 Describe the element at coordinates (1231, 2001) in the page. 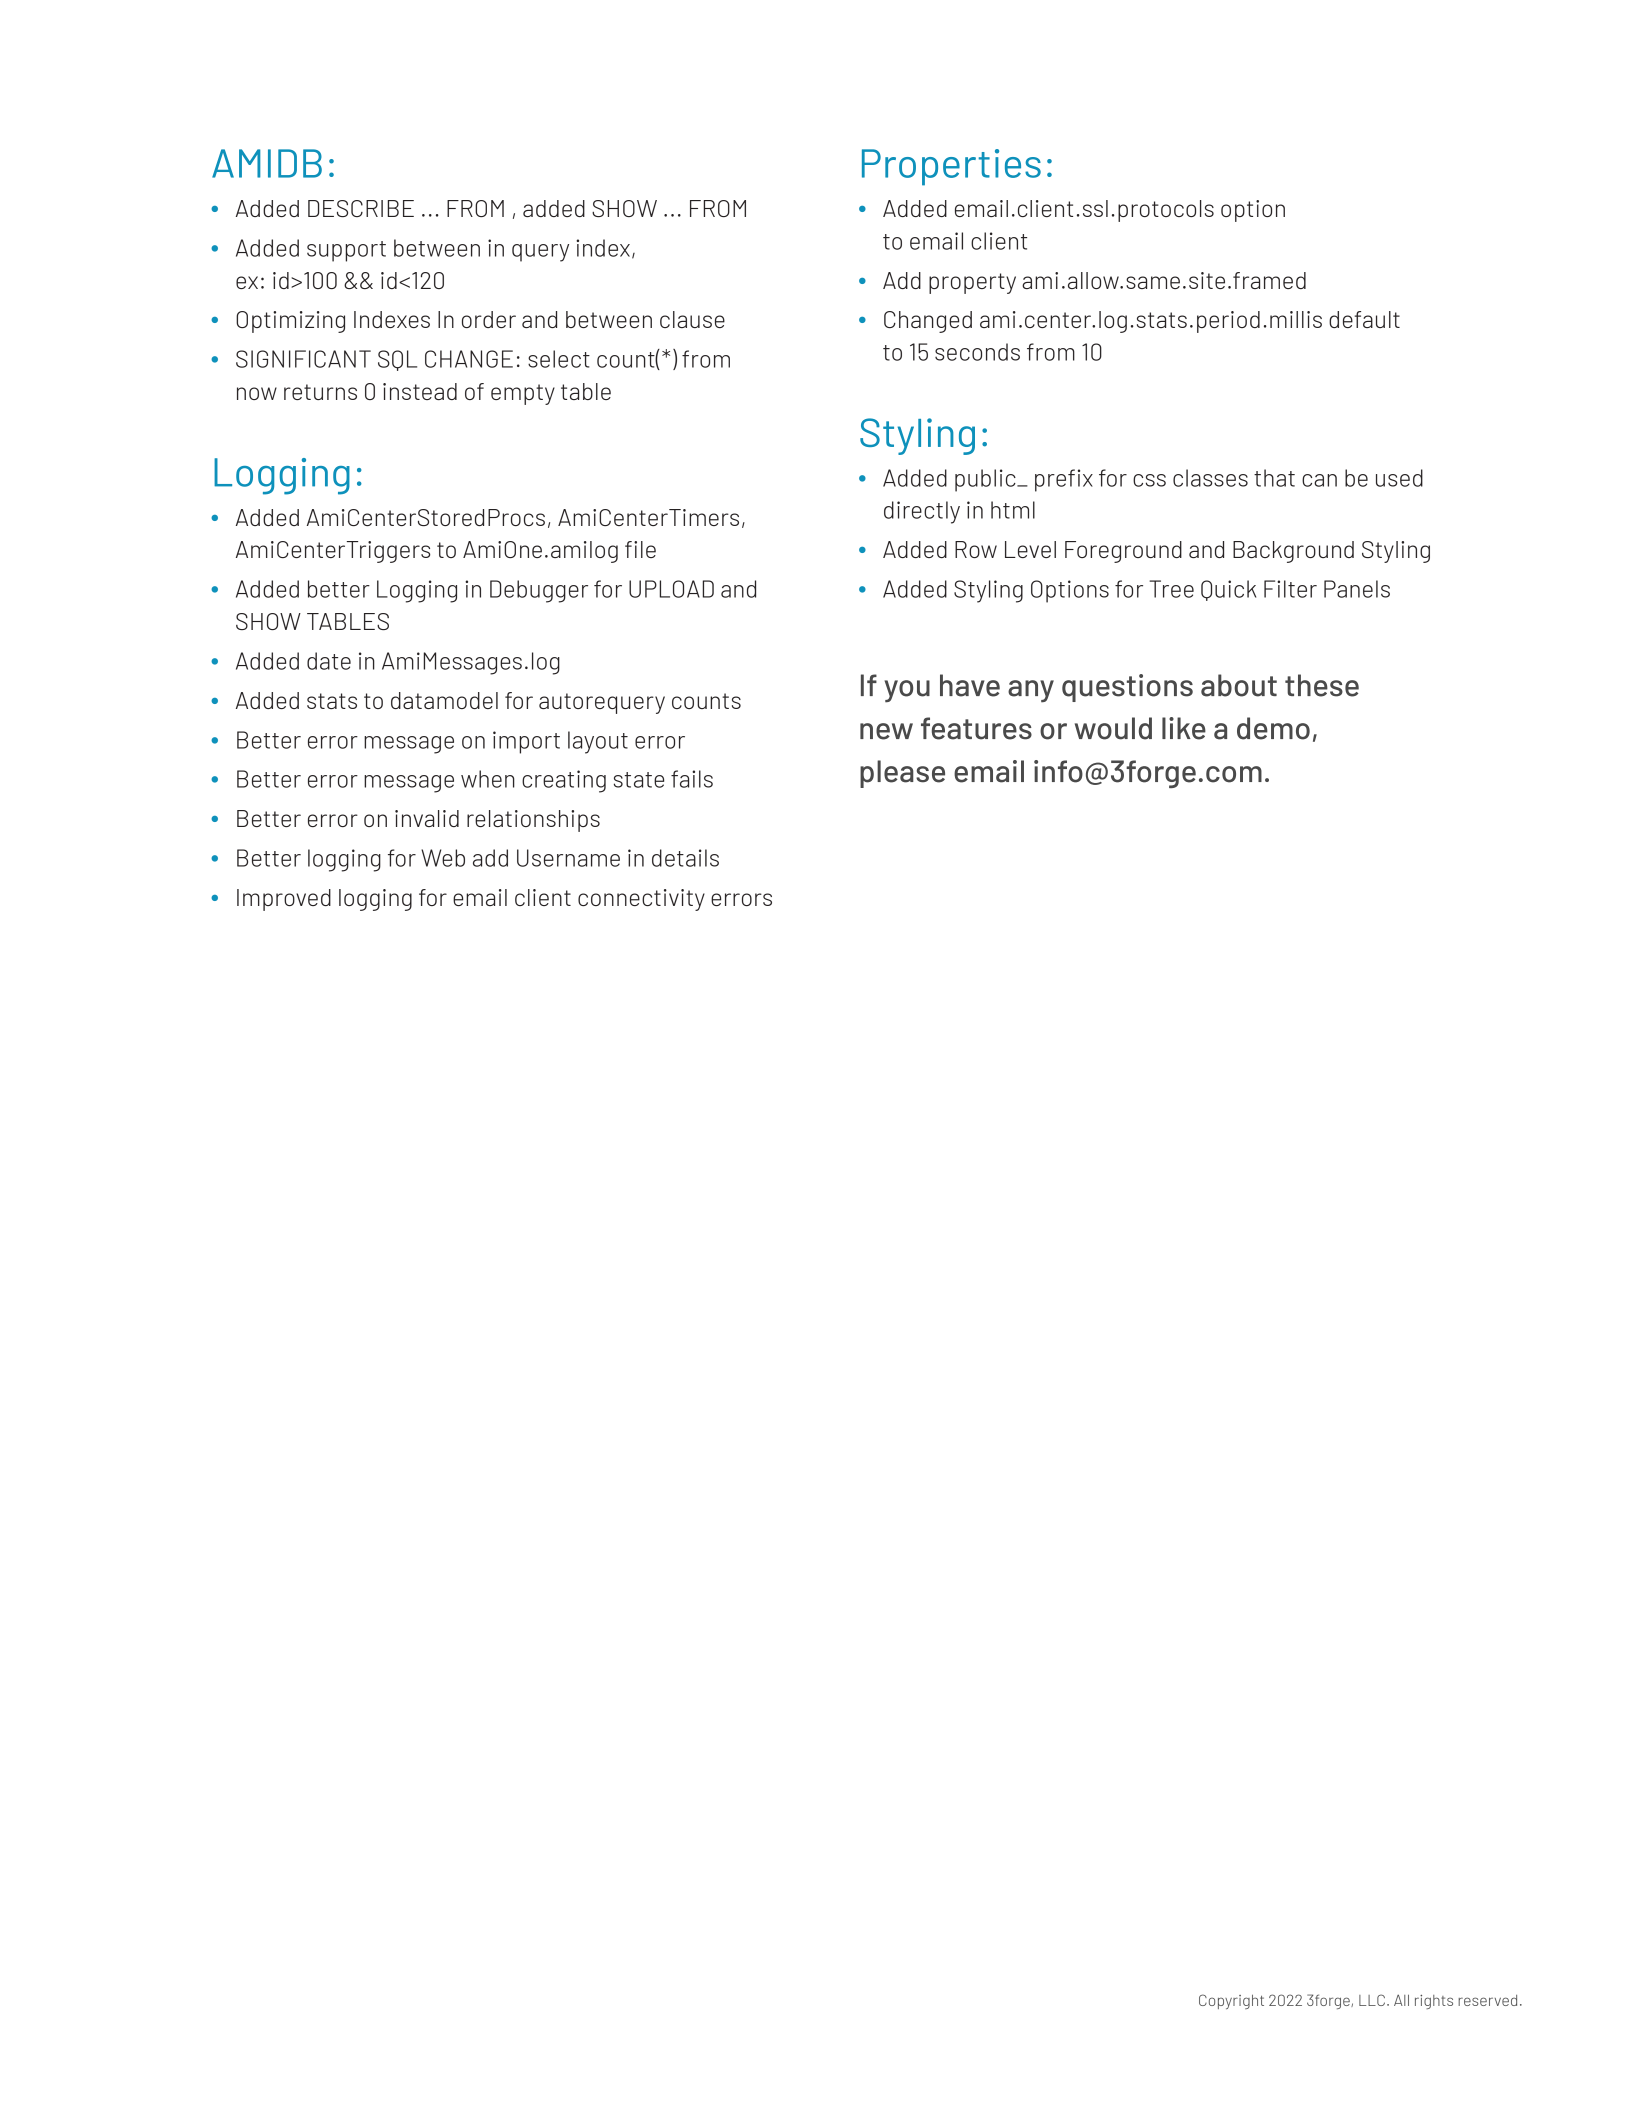

I see `Copyright` at that location.
